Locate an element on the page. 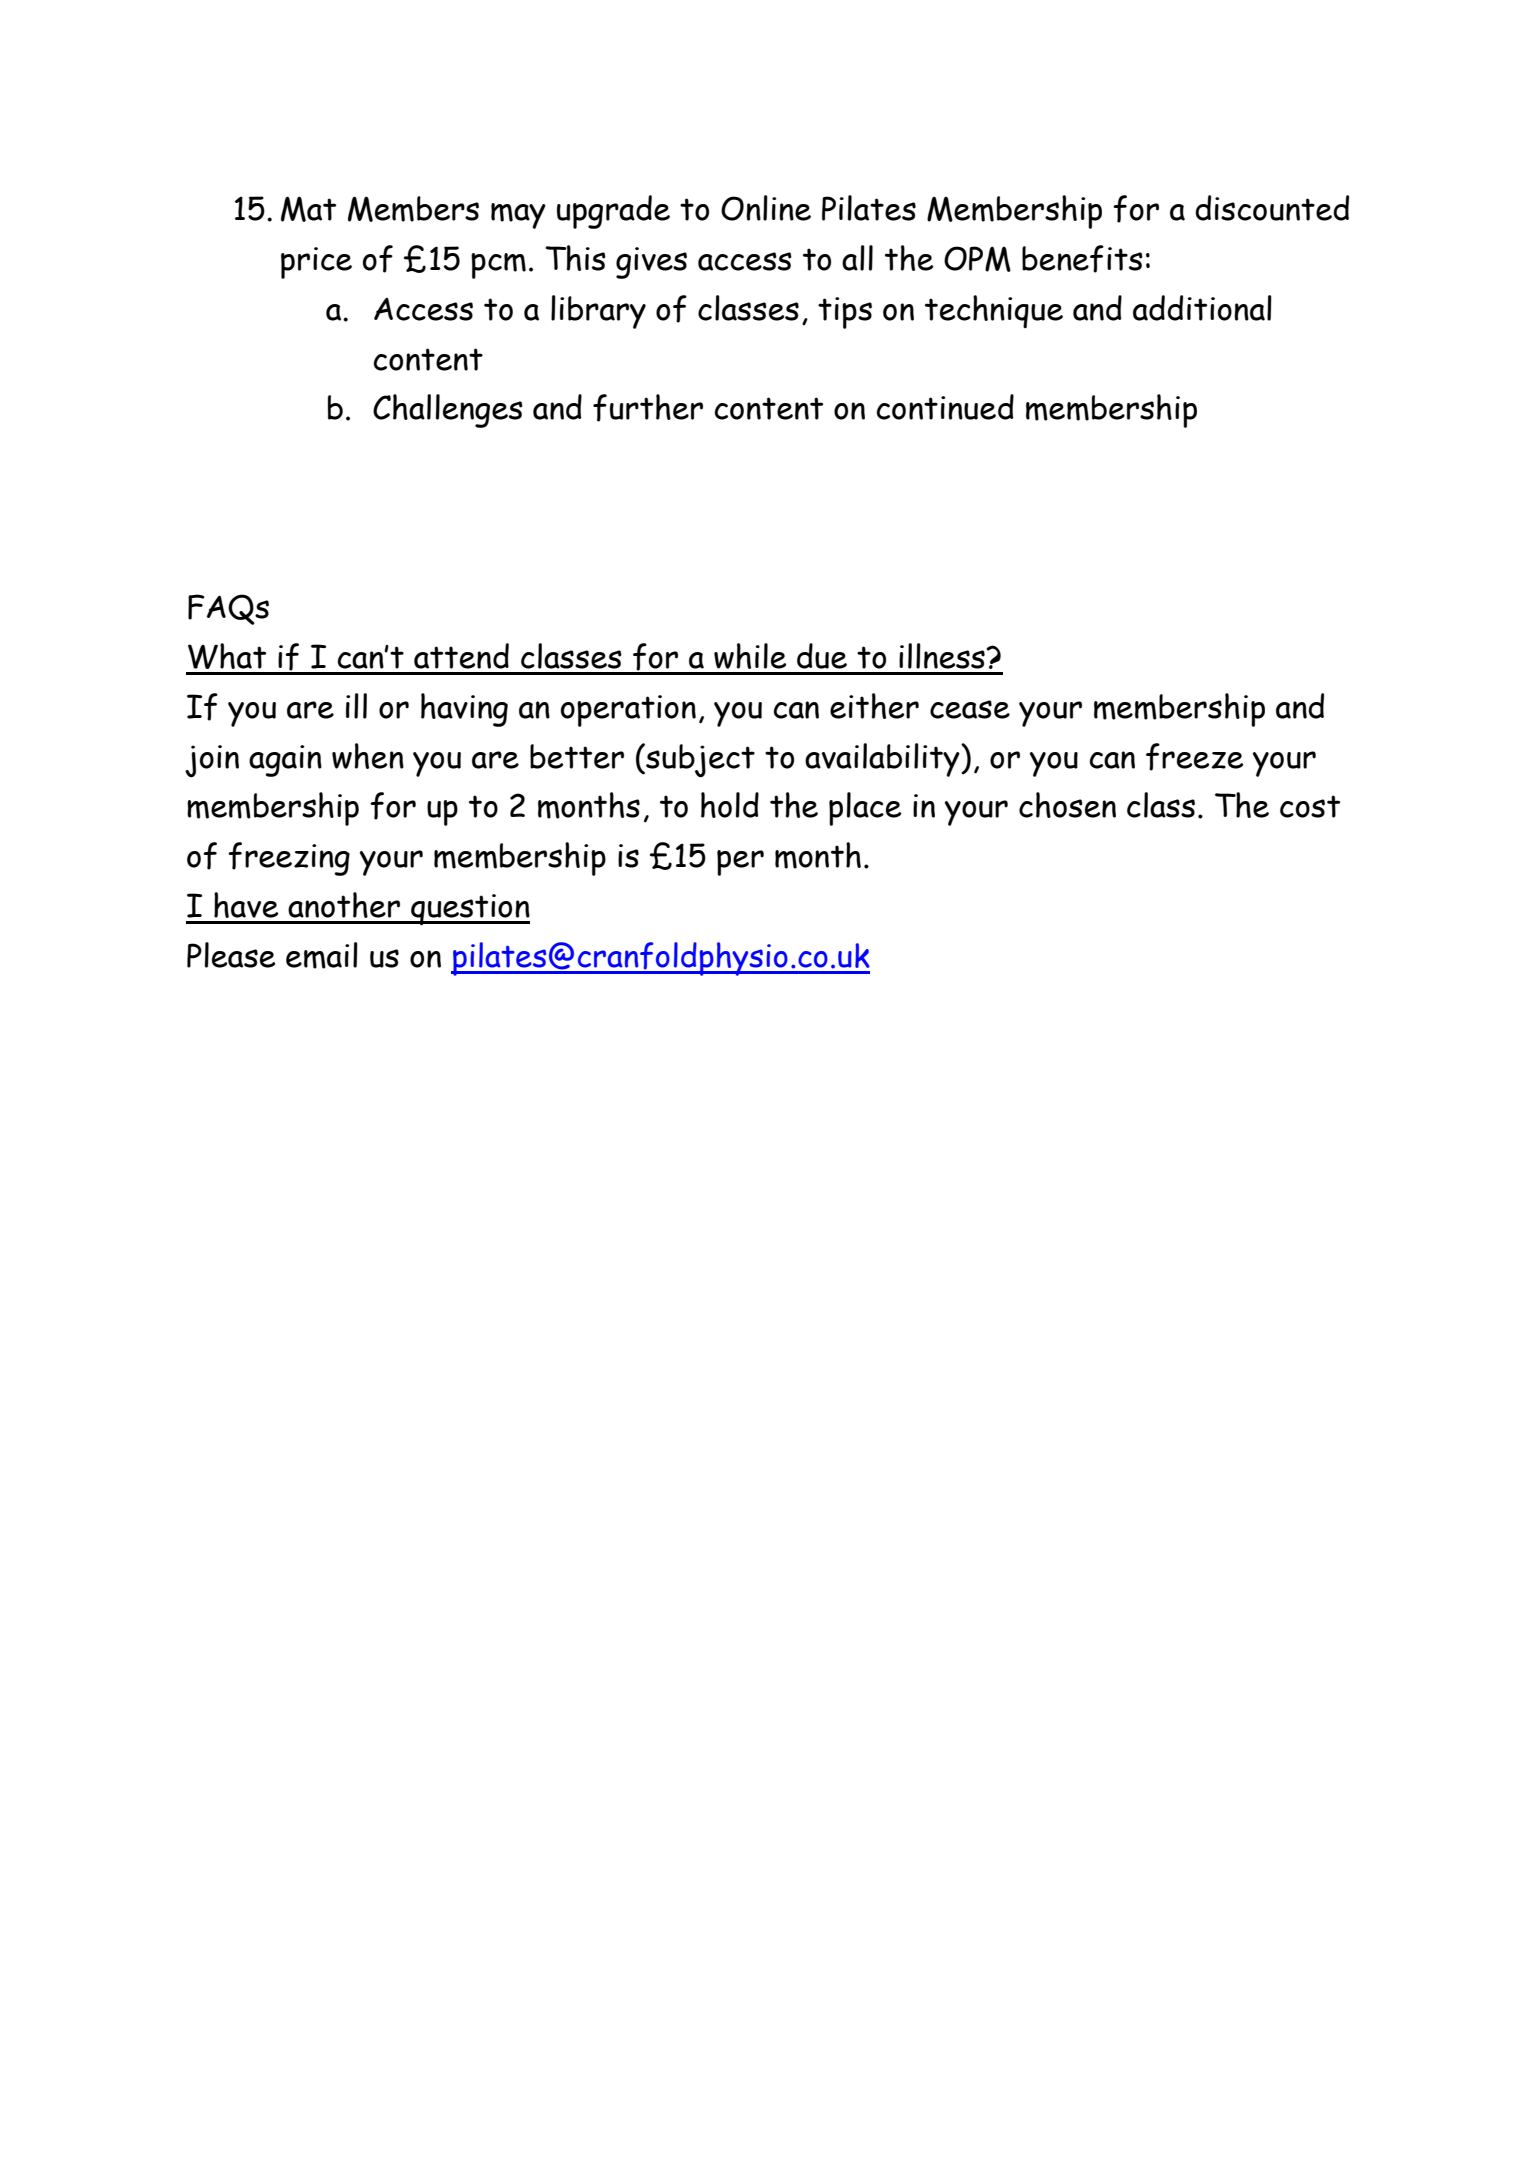  question is located at coordinates (469, 910).
